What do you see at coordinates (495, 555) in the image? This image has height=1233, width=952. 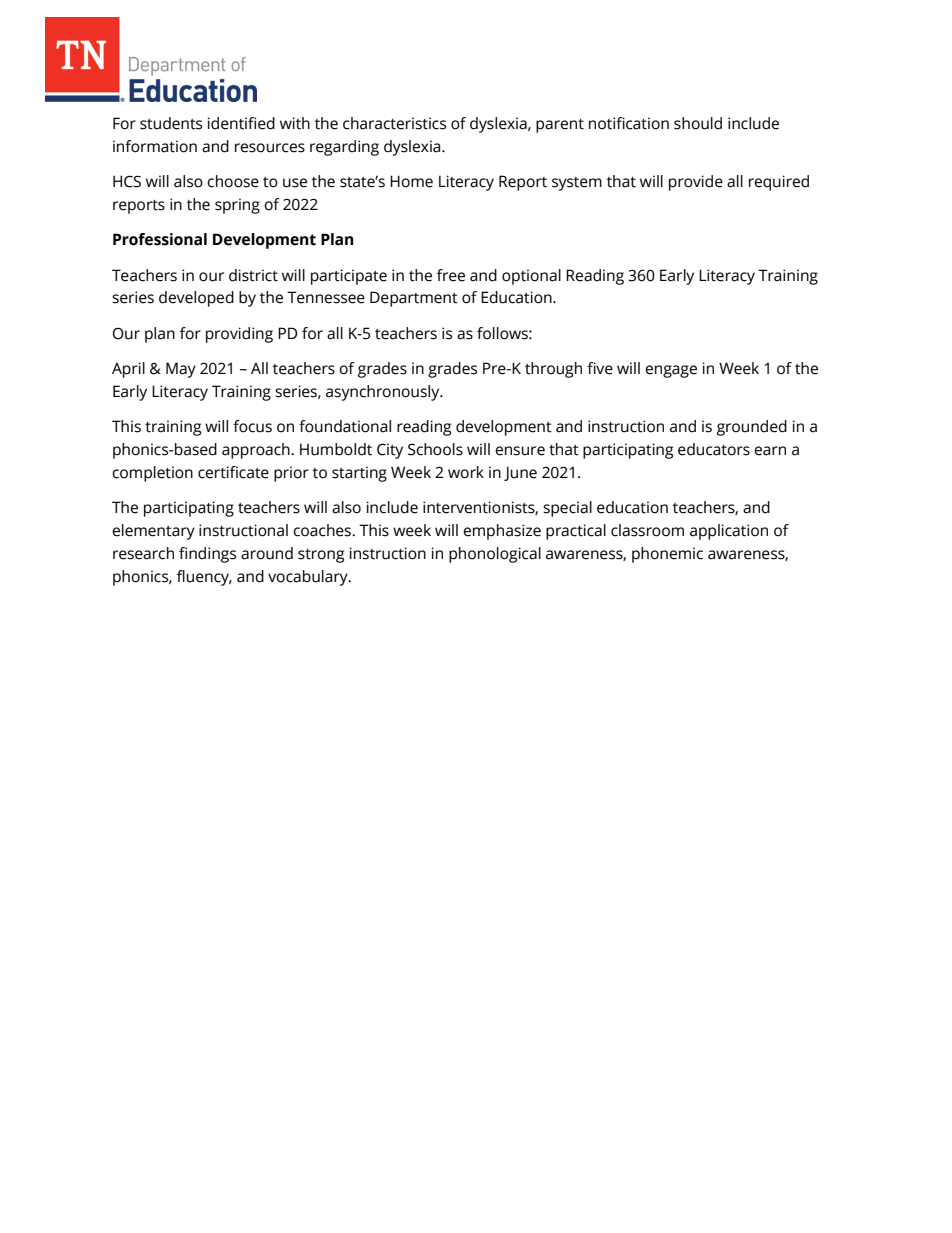 I see `phonological` at bounding box center [495, 555].
